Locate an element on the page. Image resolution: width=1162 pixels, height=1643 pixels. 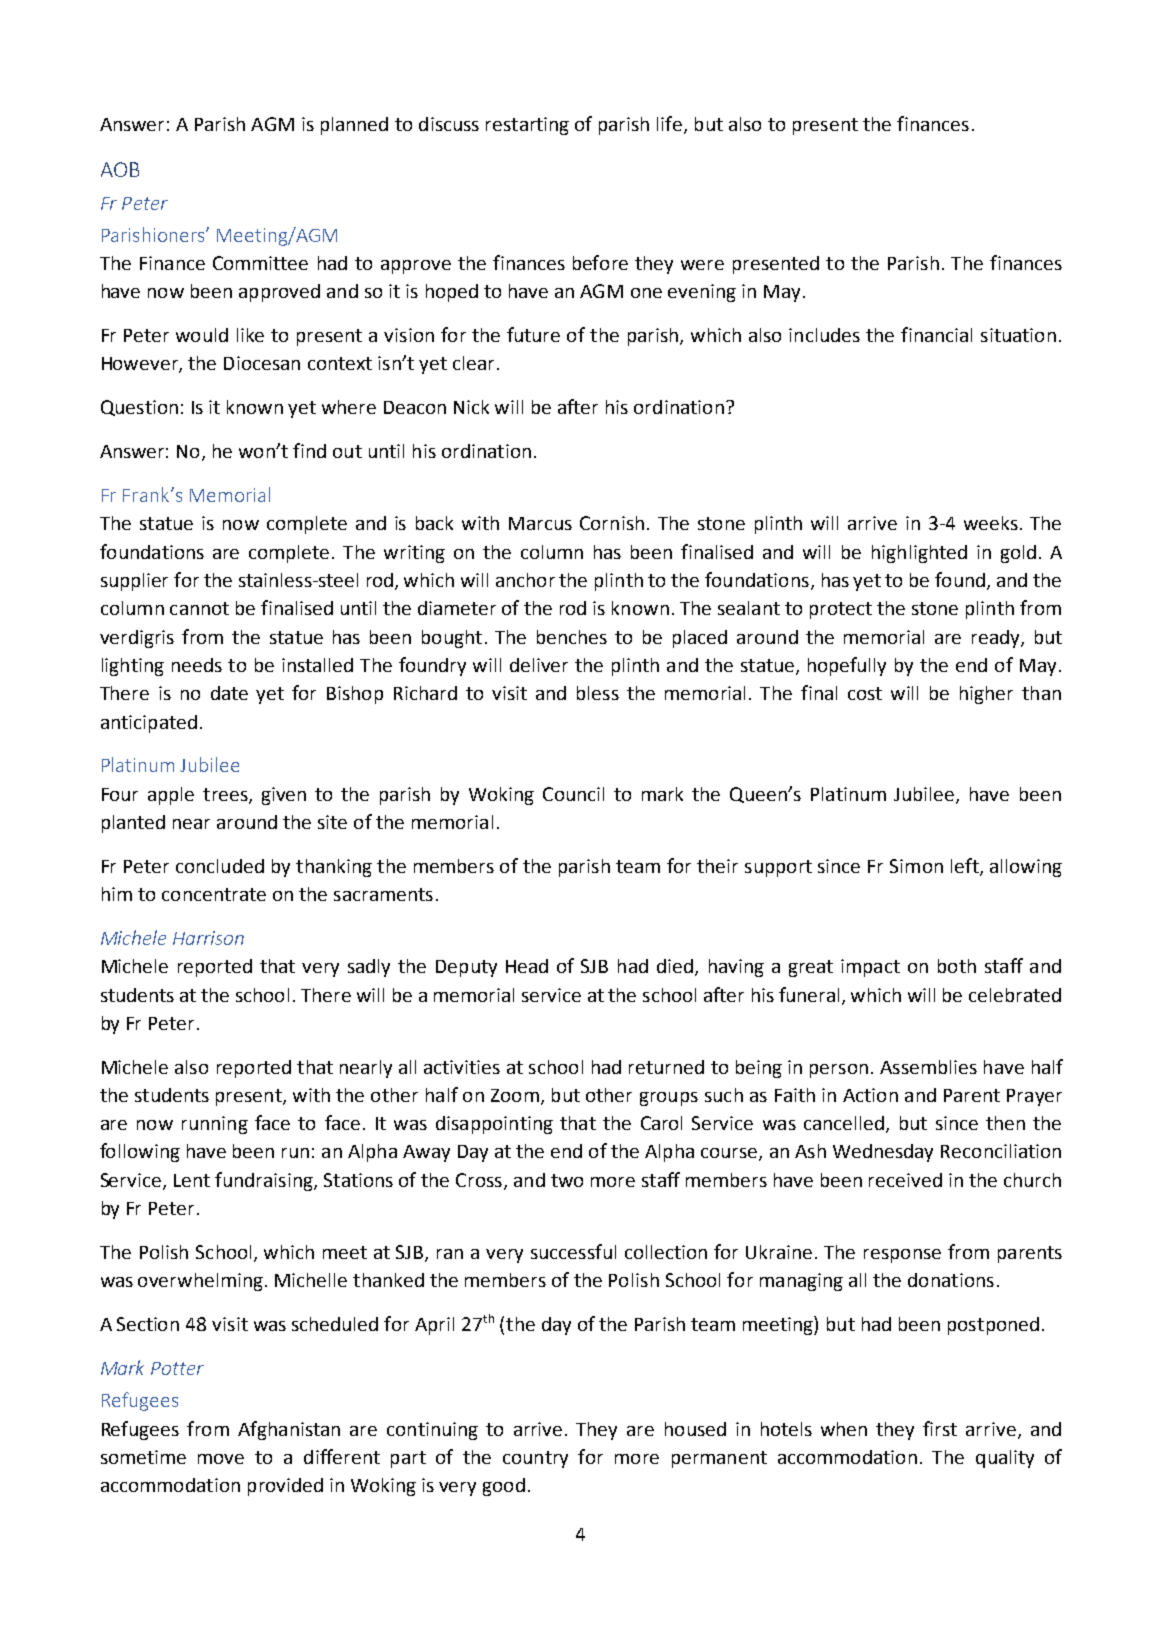
AOB is located at coordinates (120, 169).
